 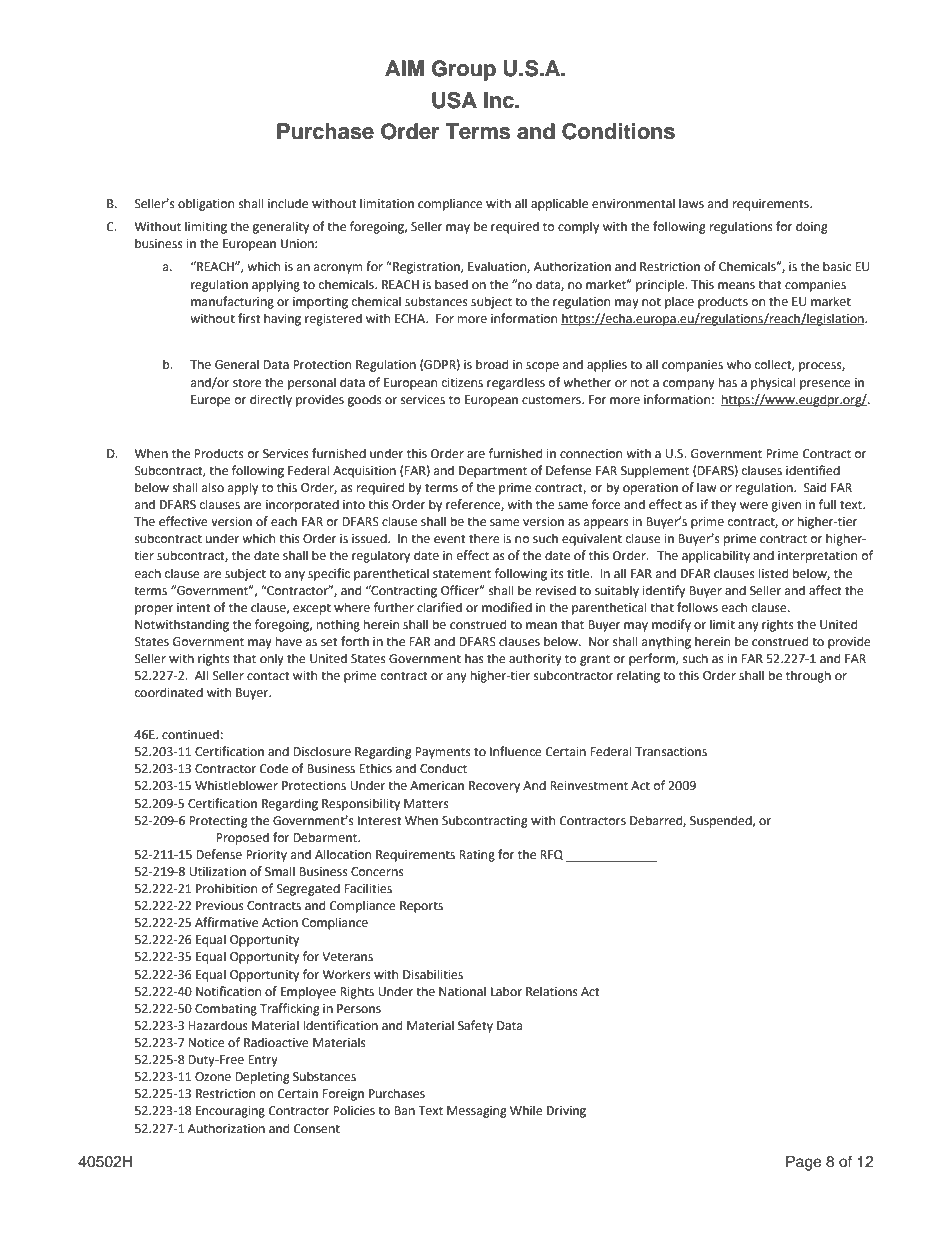 What do you see at coordinates (493, 472) in the screenshot?
I see `Department` at bounding box center [493, 472].
